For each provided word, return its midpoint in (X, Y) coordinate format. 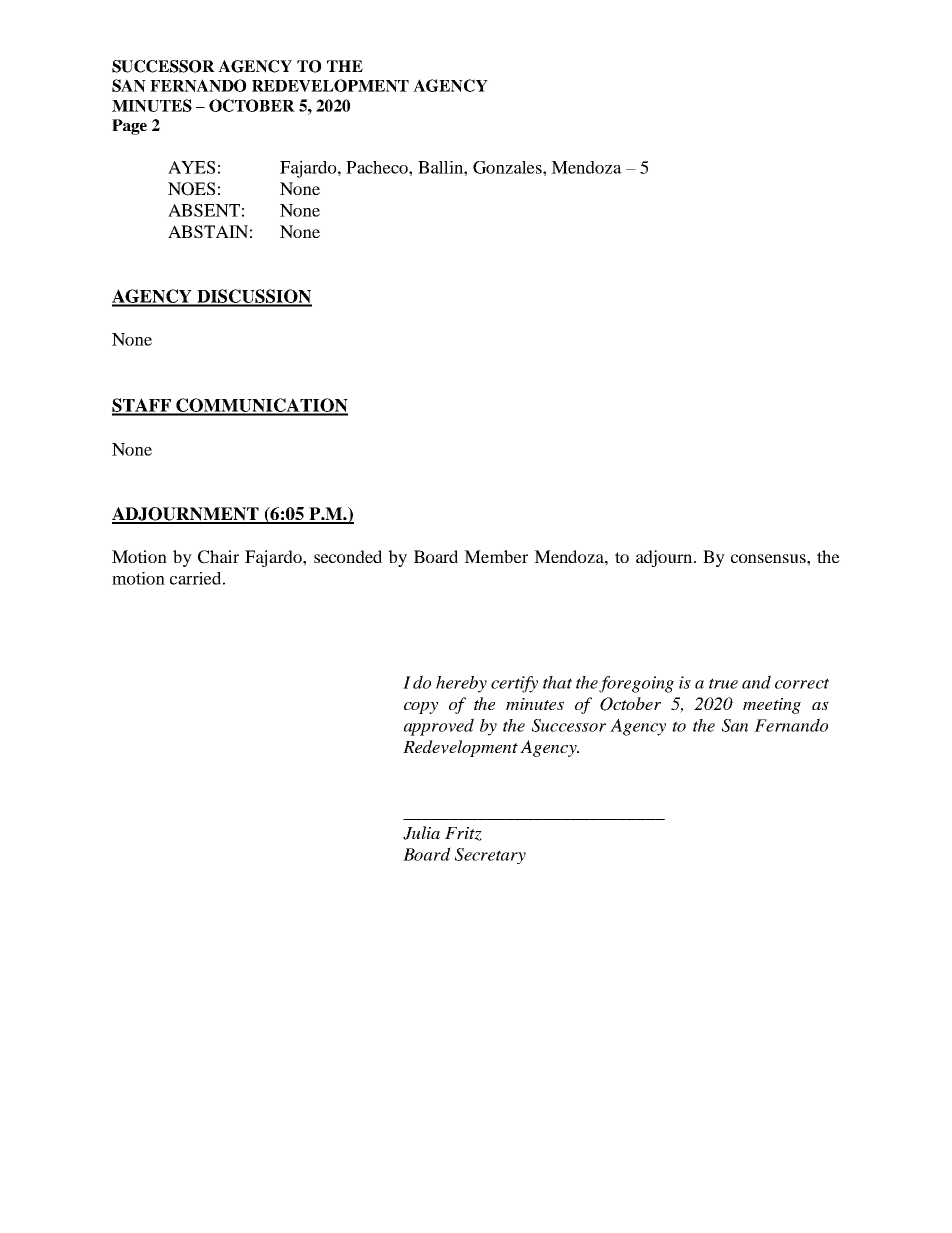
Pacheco (378, 167)
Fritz (463, 834)
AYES (191, 167)
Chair (218, 557)
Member (496, 556)
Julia (421, 833)
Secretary (490, 856)
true (723, 683)
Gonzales (508, 167)
